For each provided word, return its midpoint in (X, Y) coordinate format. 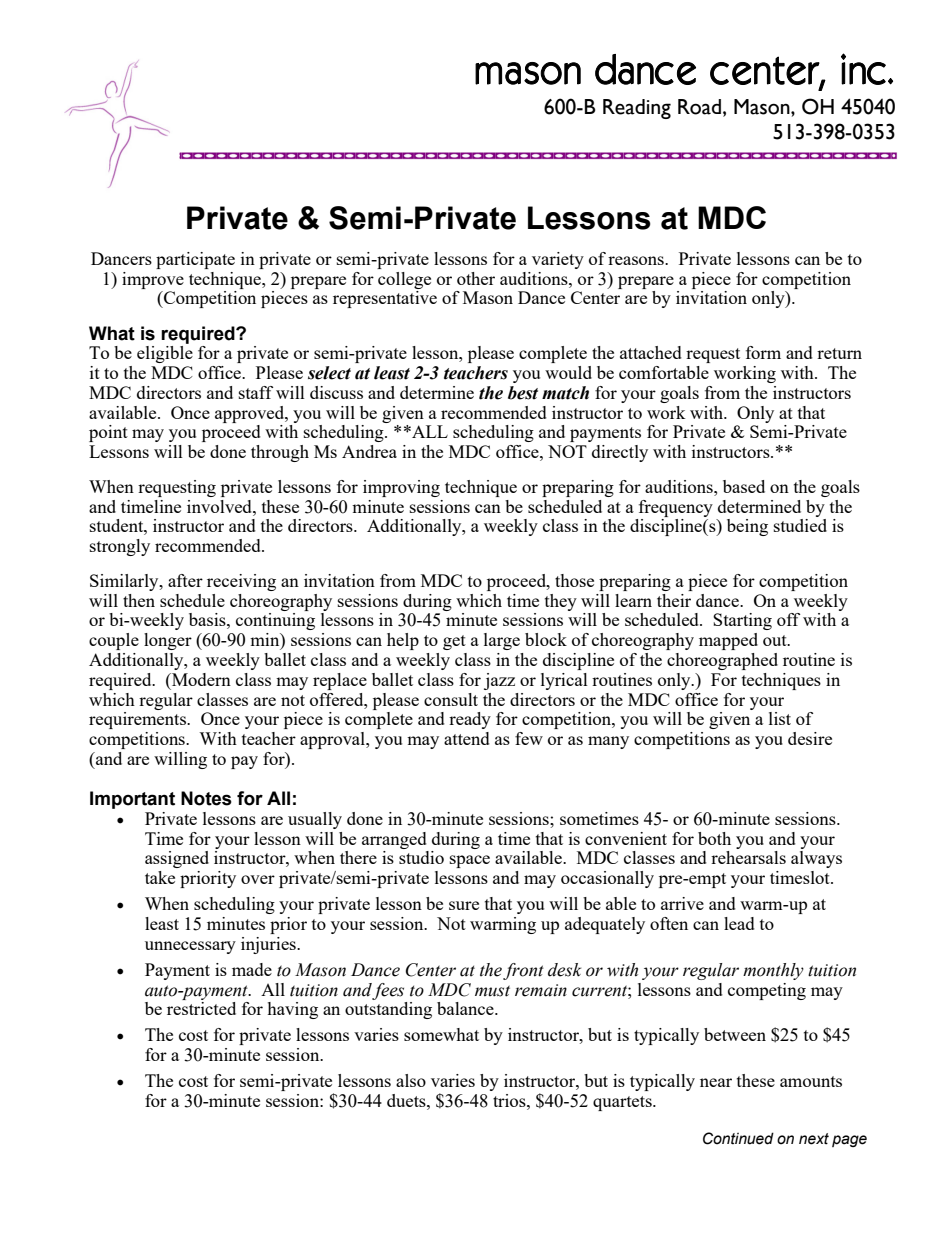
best (523, 393)
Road (701, 107)
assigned (177, 859)
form (763, 352)
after (185, 580)
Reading (637, 109)
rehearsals (748, 857)
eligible (165, 354)
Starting (742, 621)
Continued (738, 1138)
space (470, 861)
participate (195, 260)
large (502, 641)
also (411, 1080)
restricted (201, 1008)
